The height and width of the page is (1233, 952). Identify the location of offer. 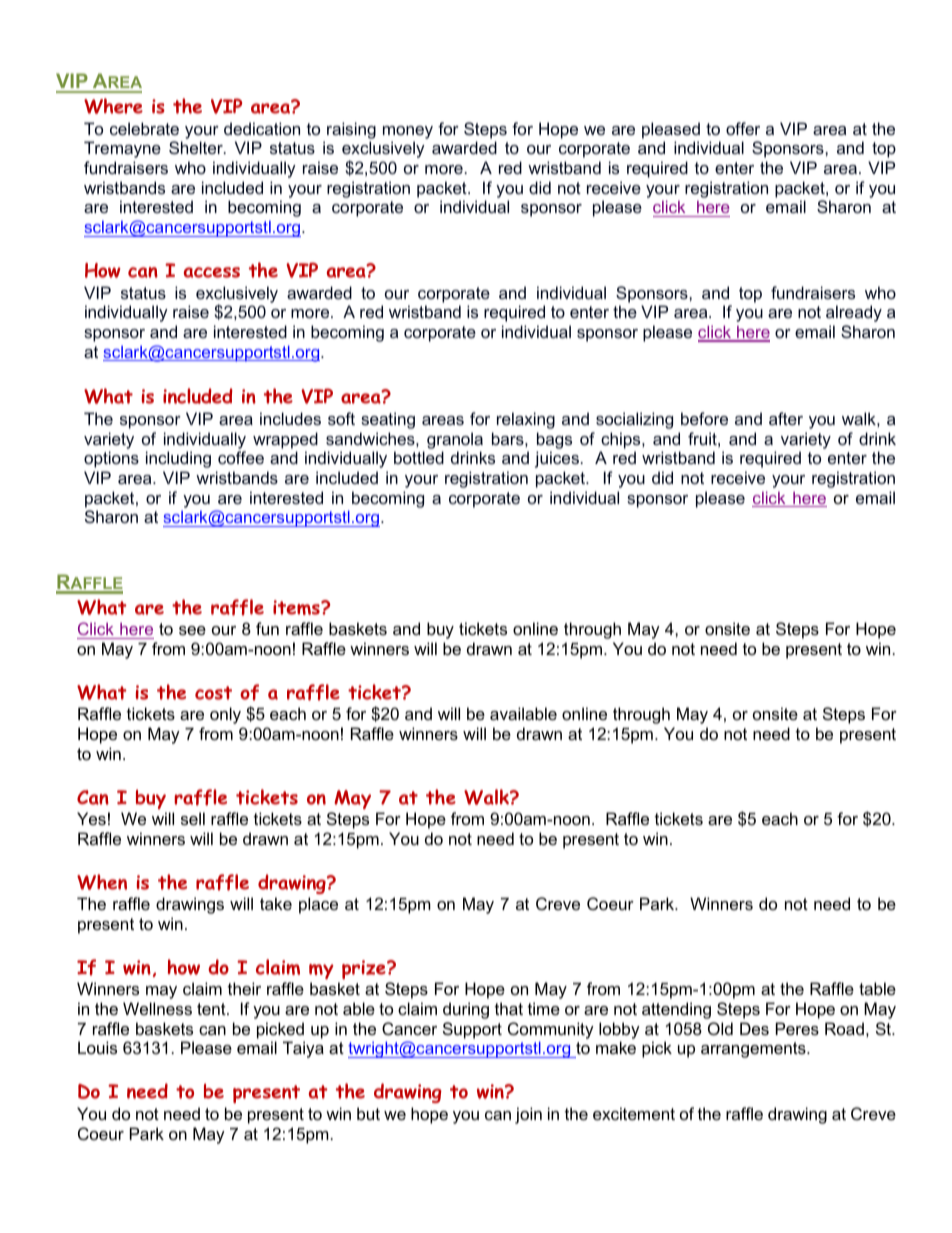
(743, 128).
